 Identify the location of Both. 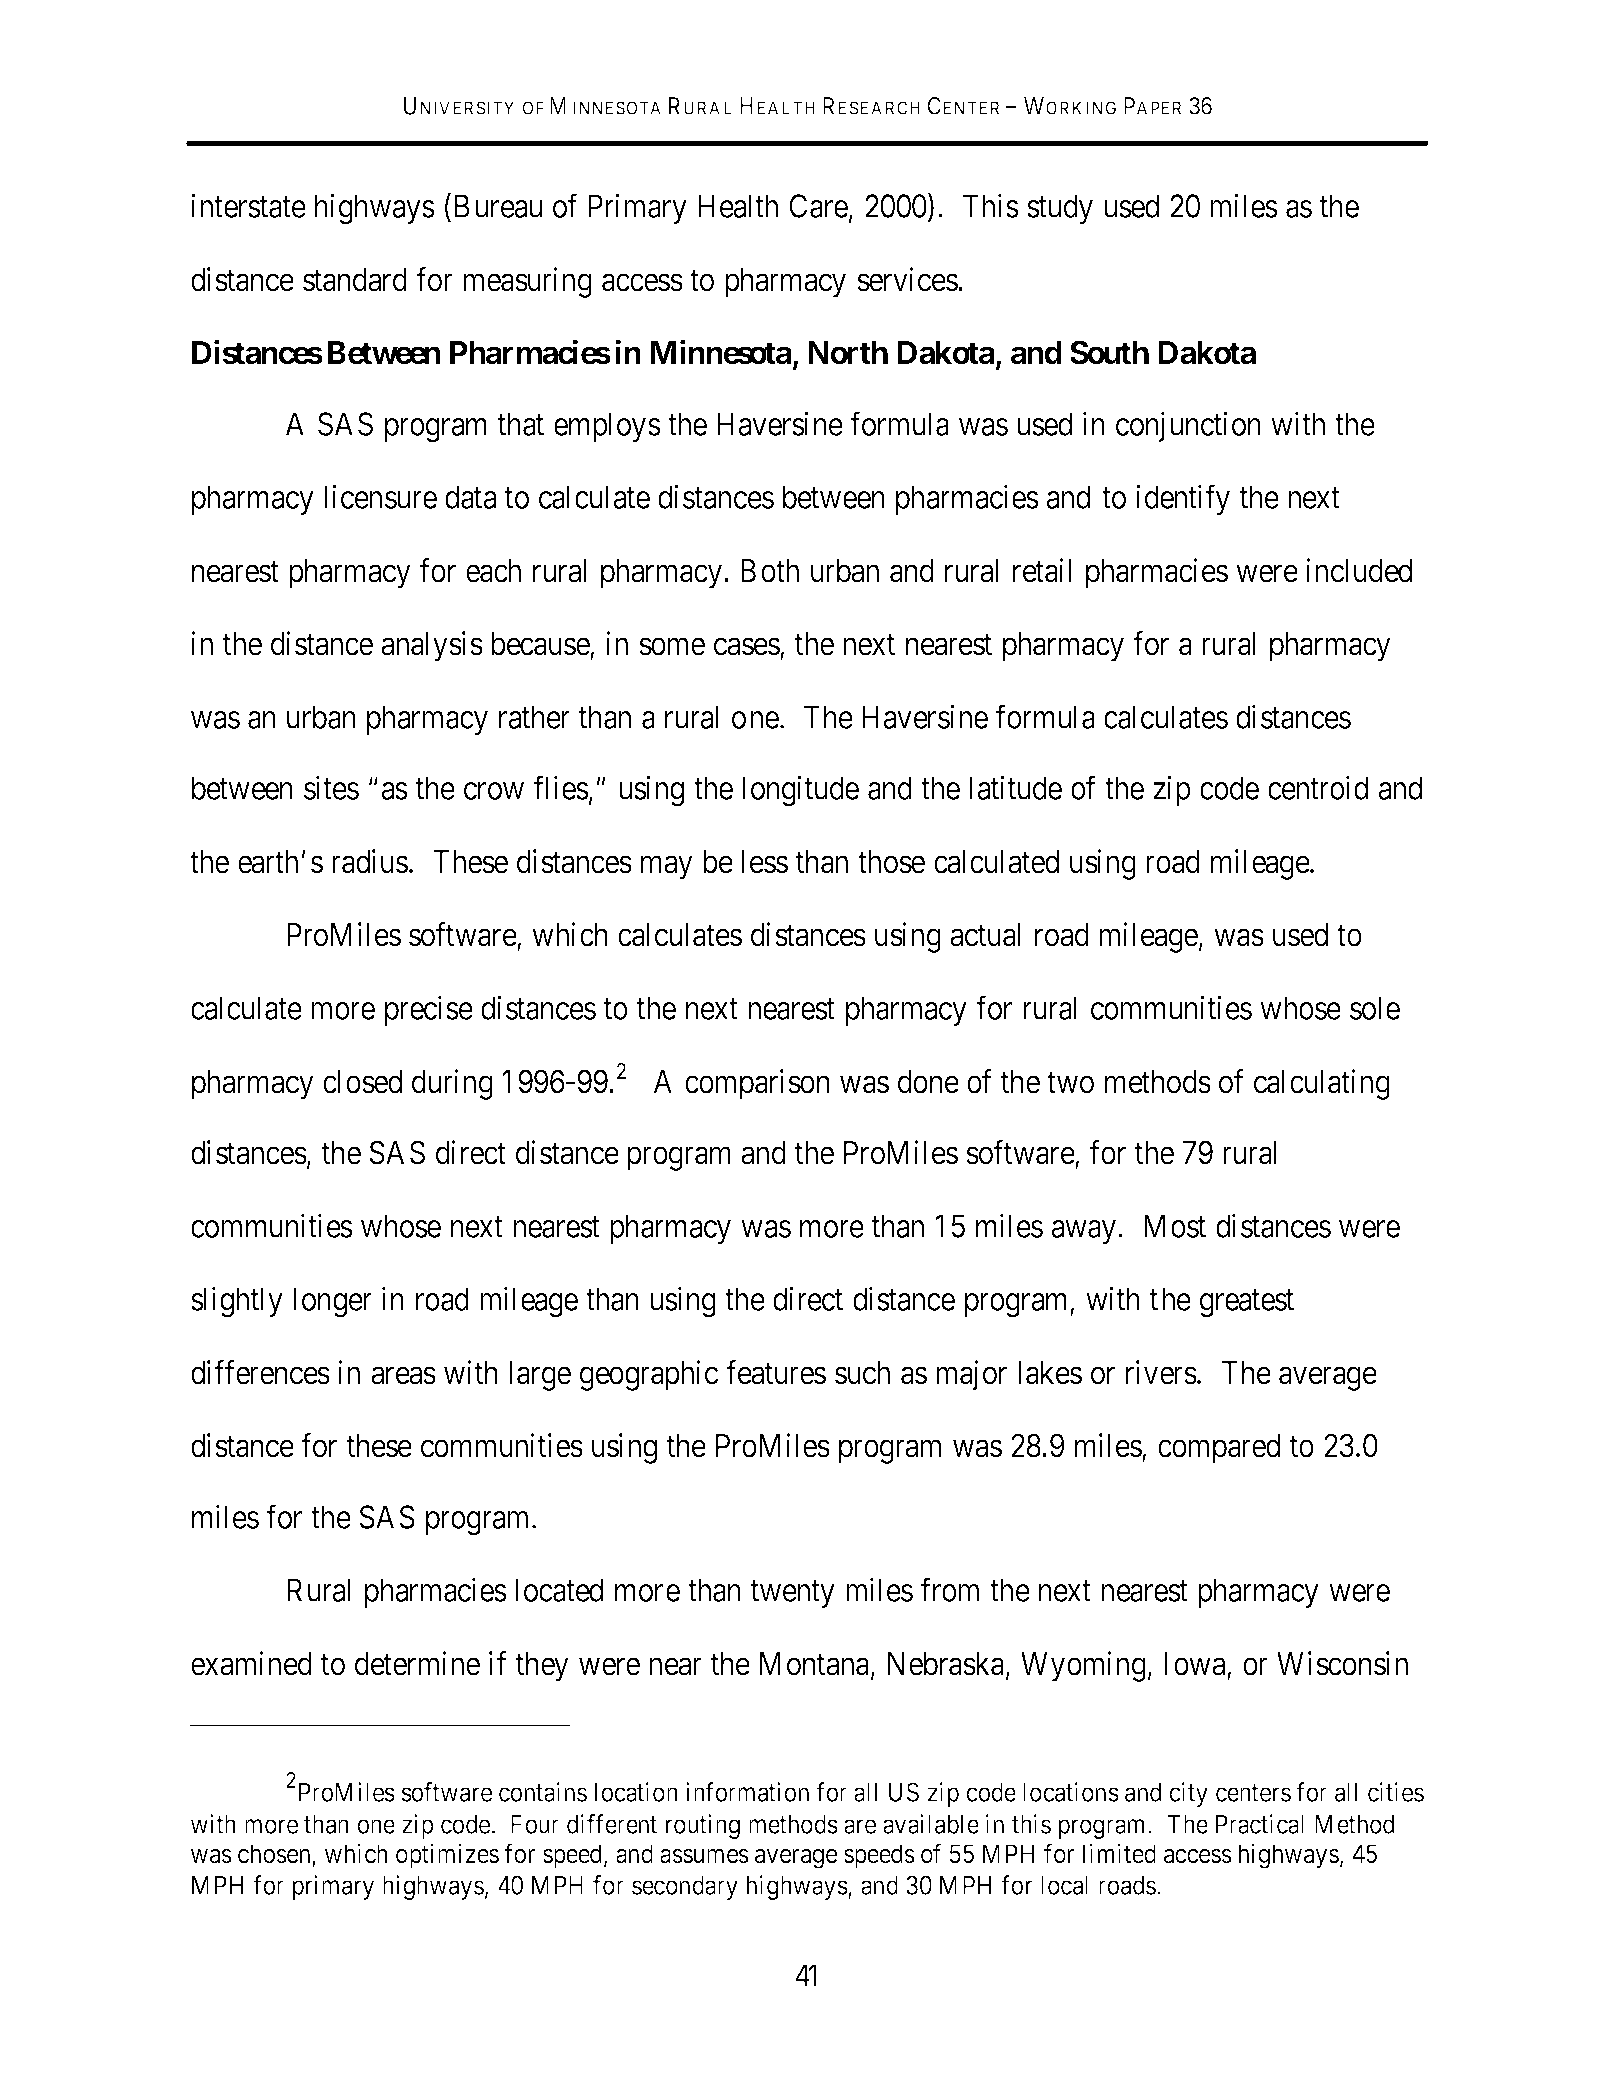
(770, 571).
